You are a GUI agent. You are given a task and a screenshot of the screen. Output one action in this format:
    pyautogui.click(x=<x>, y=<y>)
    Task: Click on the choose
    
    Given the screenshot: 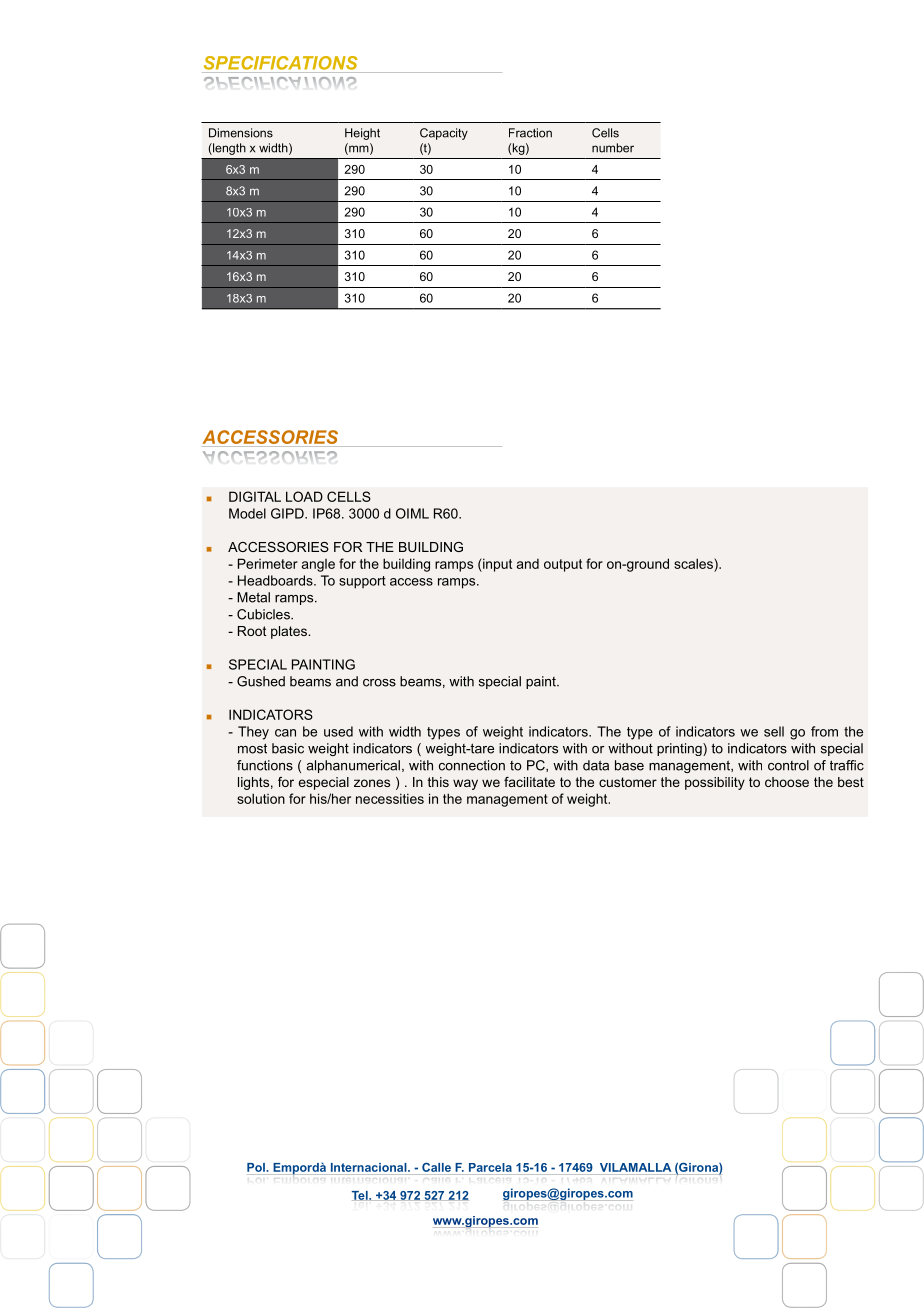 What is the action you would take?
    pyautogui.click(x=787, y=782)
